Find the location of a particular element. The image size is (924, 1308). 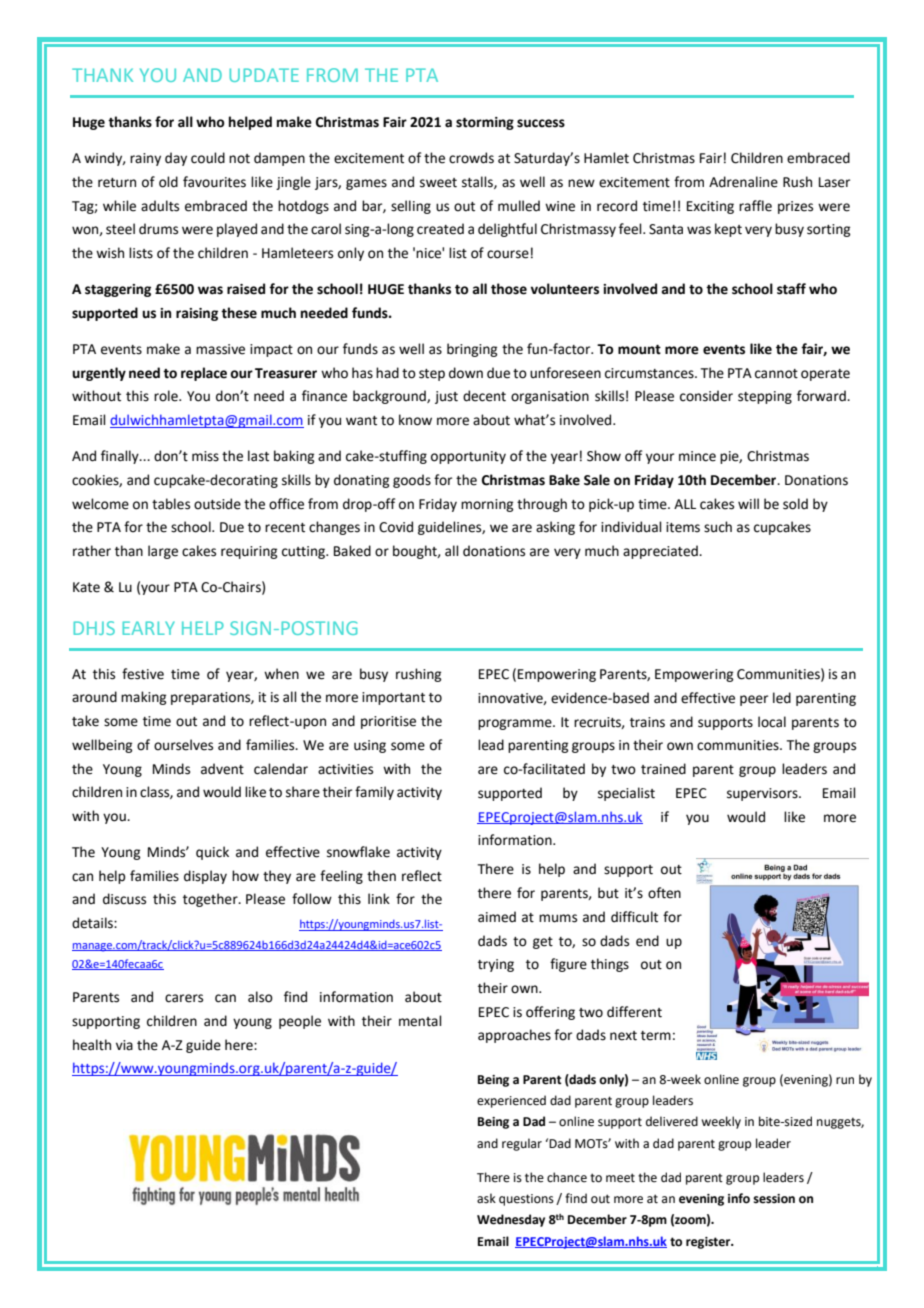

storming is located at coordinates (485, 123).
